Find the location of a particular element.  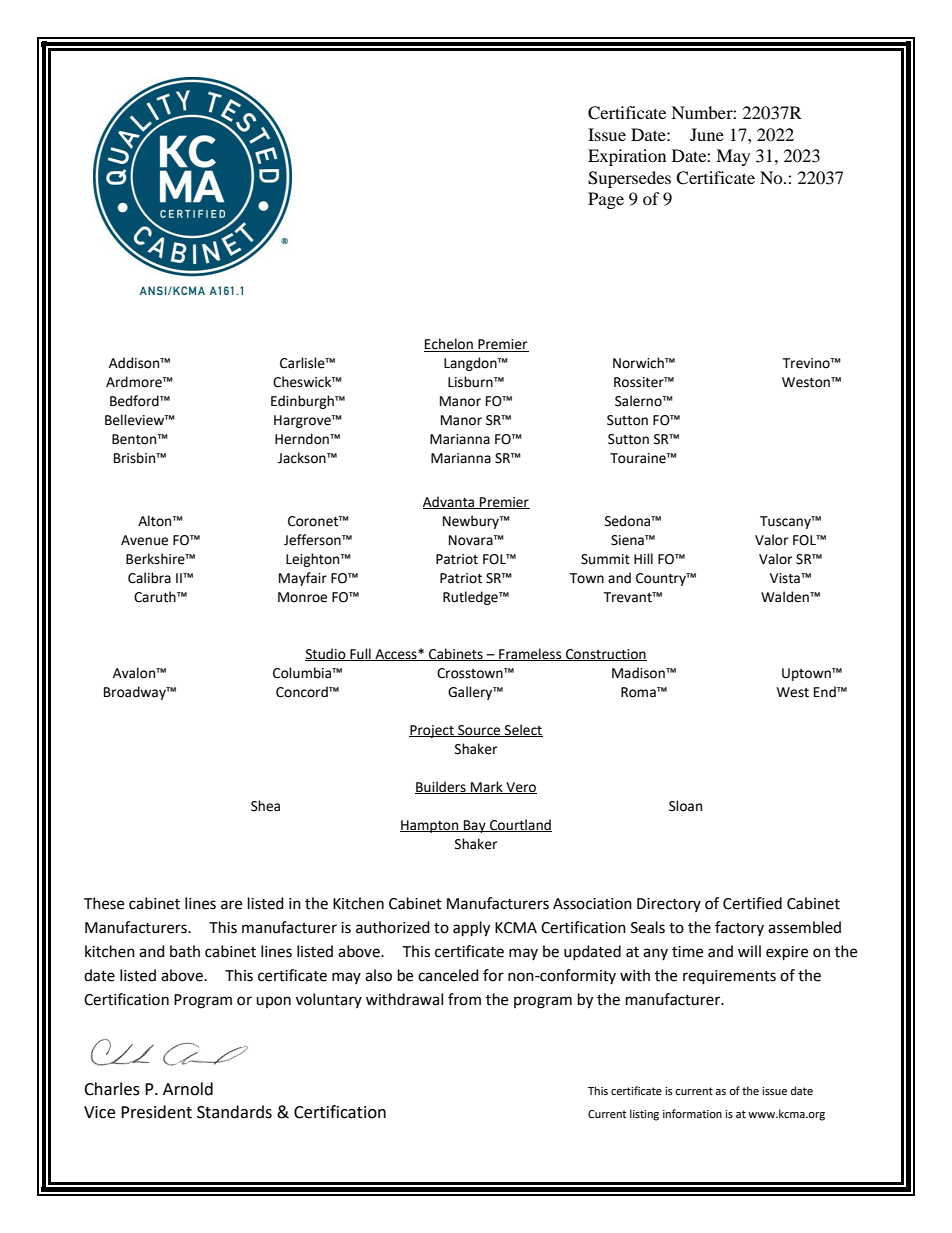

Langdon is located at coordinates (471, 364).
